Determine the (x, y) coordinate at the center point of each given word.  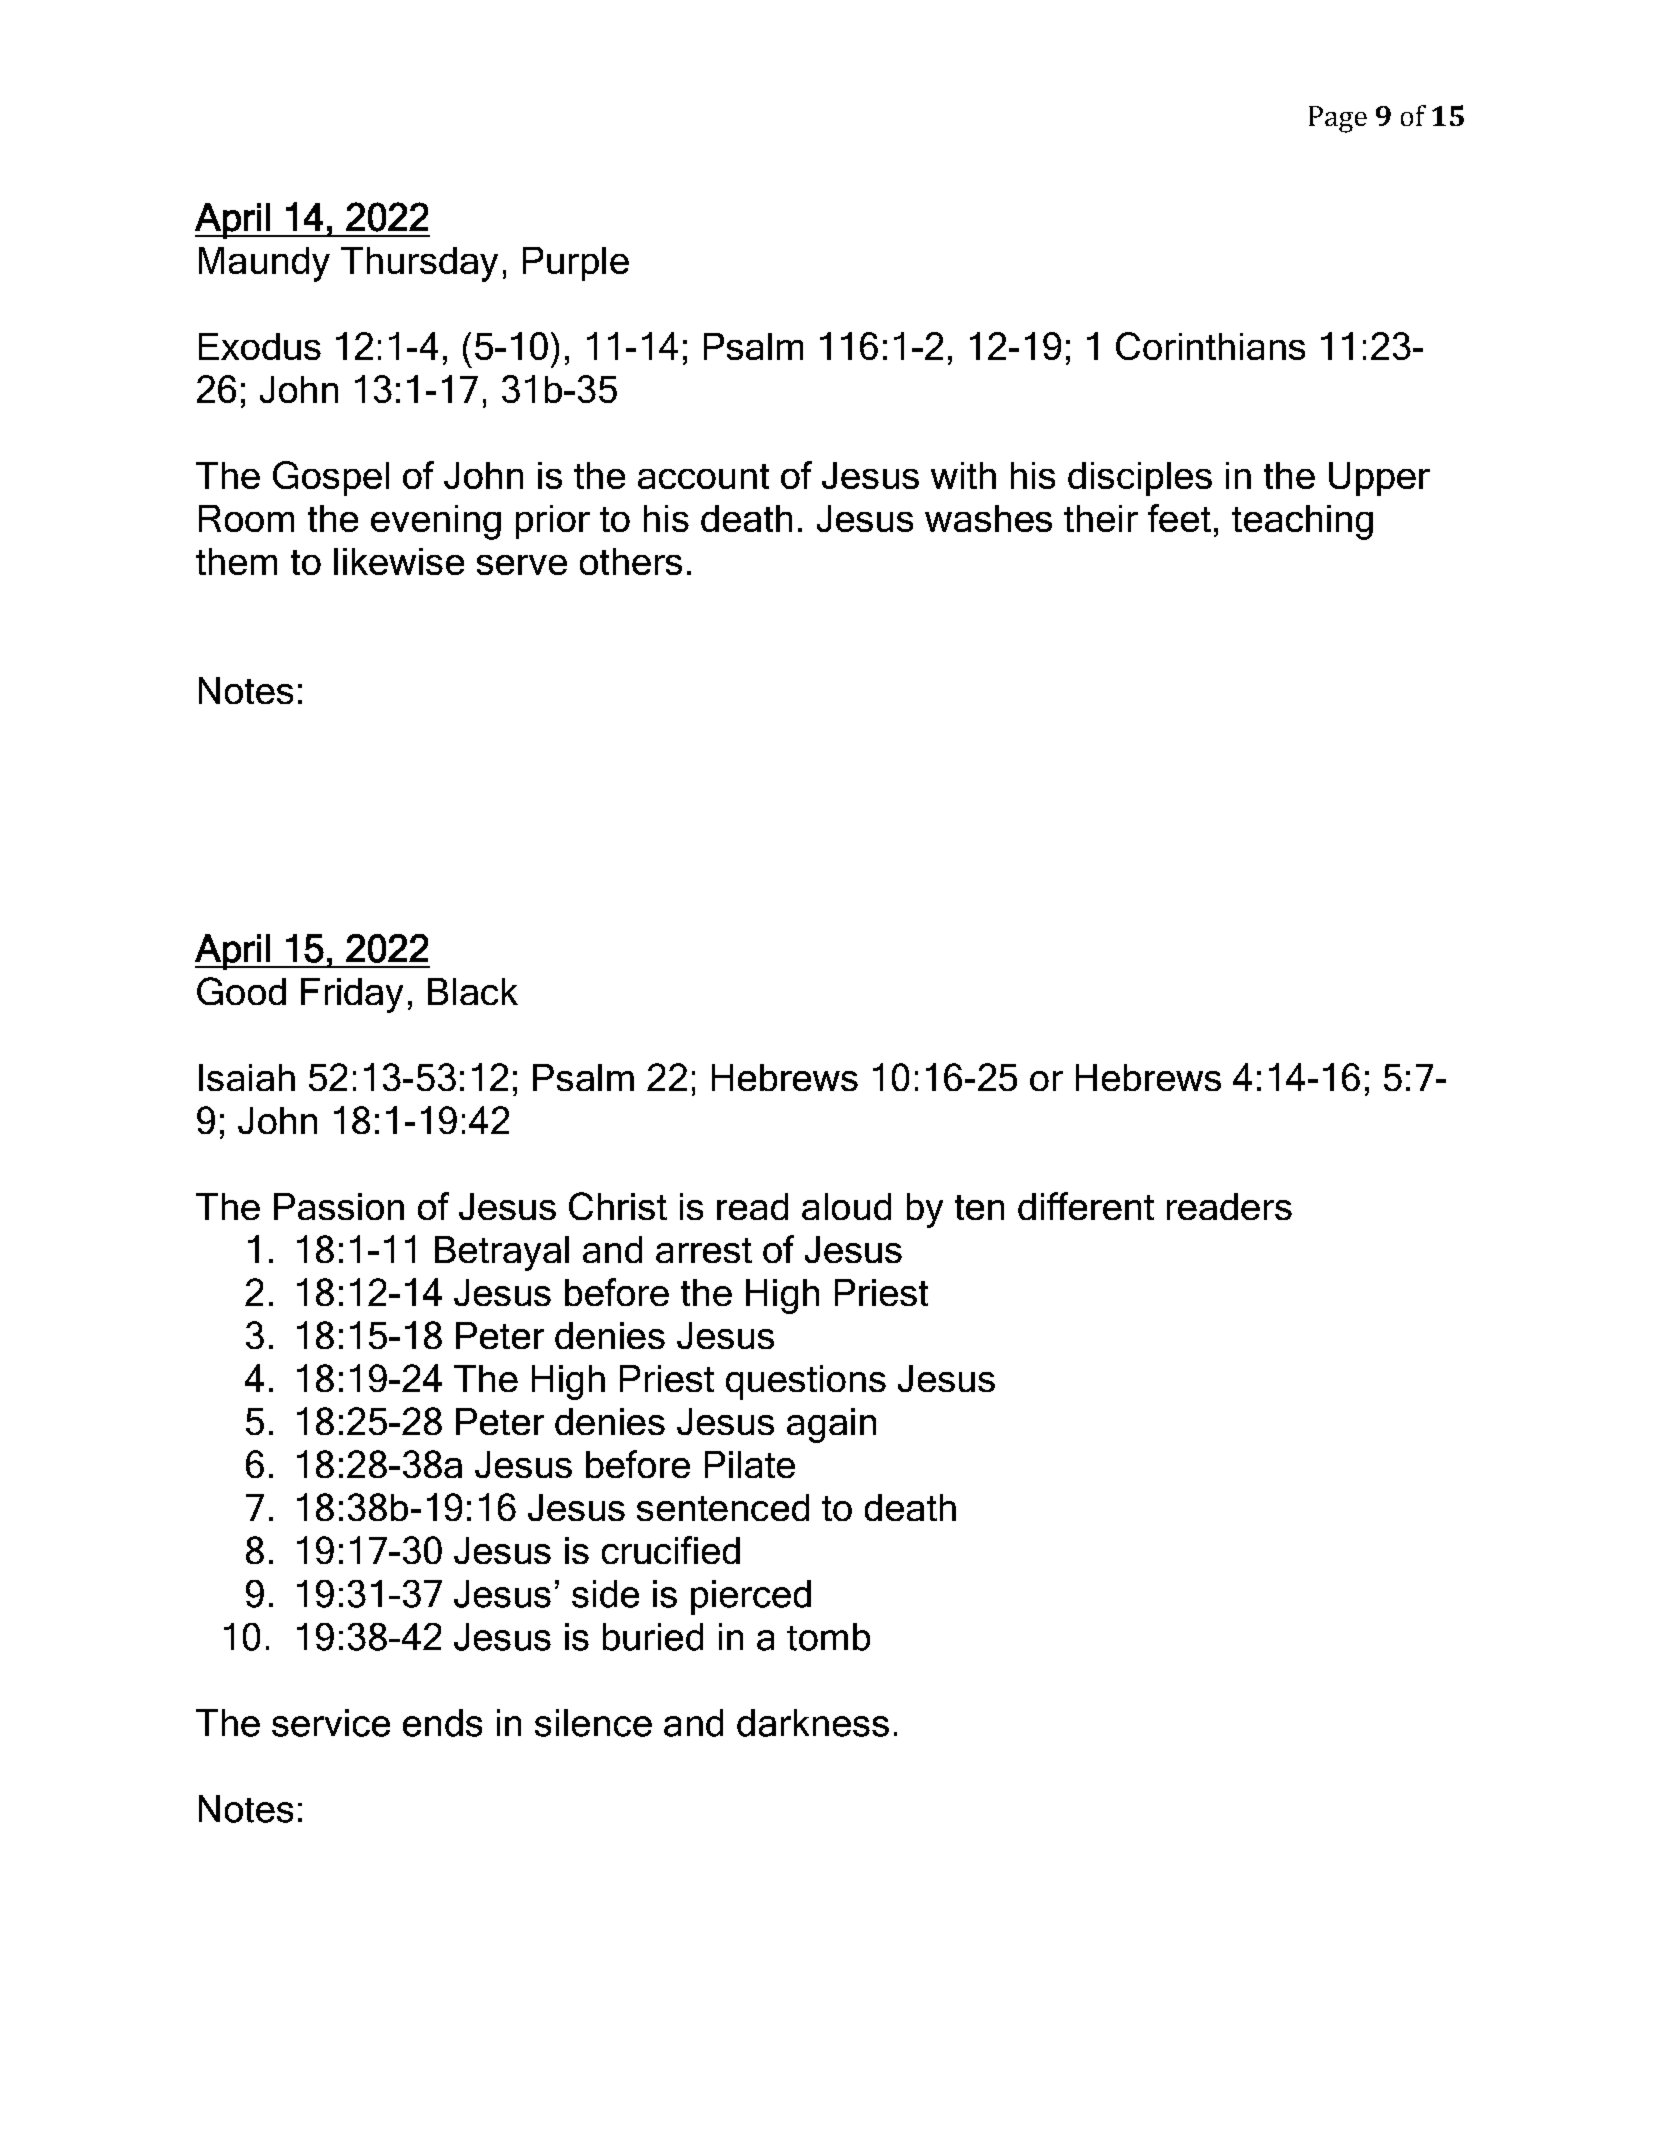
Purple (576, 264)
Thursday (419, 264)
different (1086, 1206)
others (631, 561)
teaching (1302, 522)
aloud (846, 1206)
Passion (339, 1206)
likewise (399, 561)
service (331, 1723)
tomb (828, 1637)
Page (1338, 119)
